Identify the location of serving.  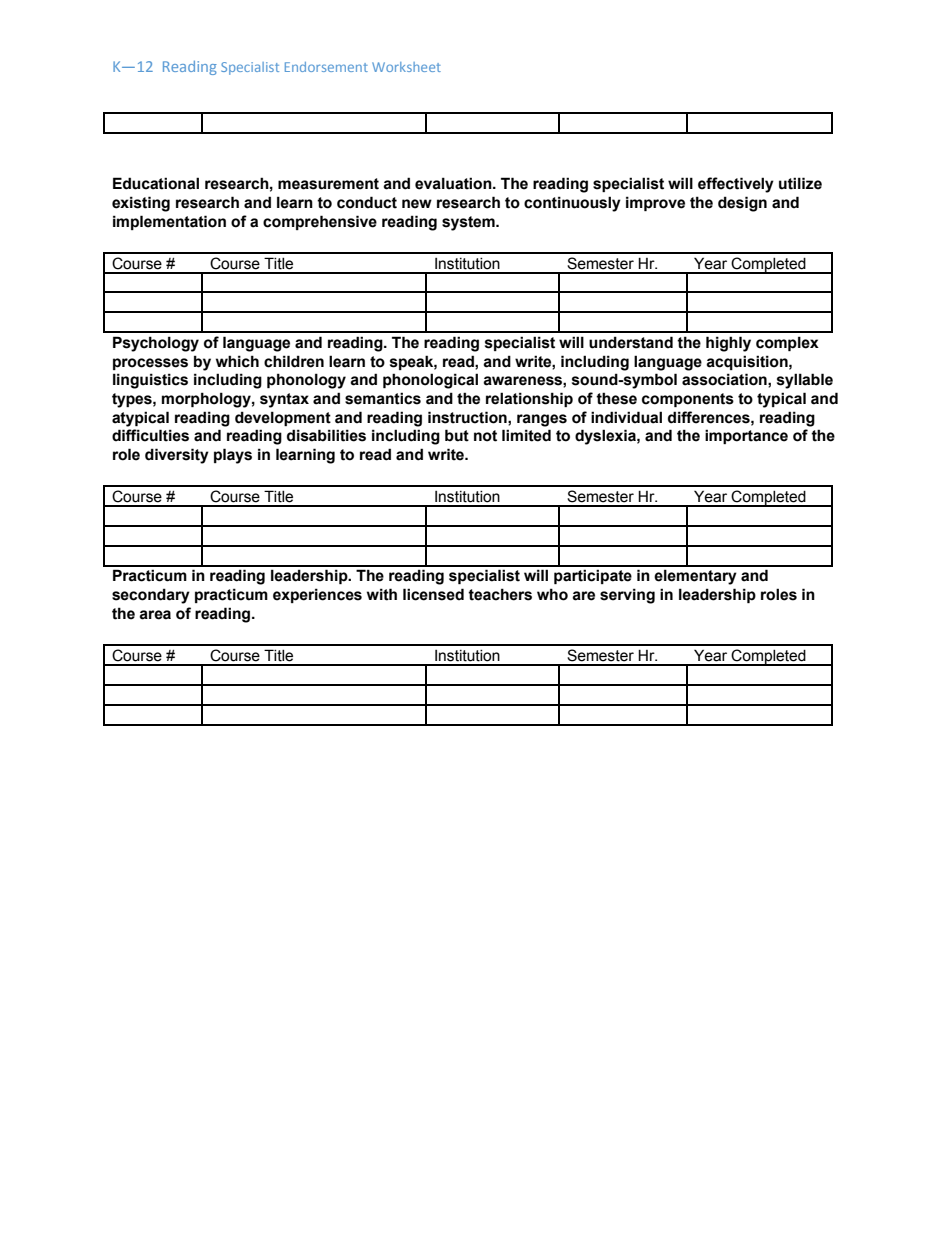
(627, 596).
